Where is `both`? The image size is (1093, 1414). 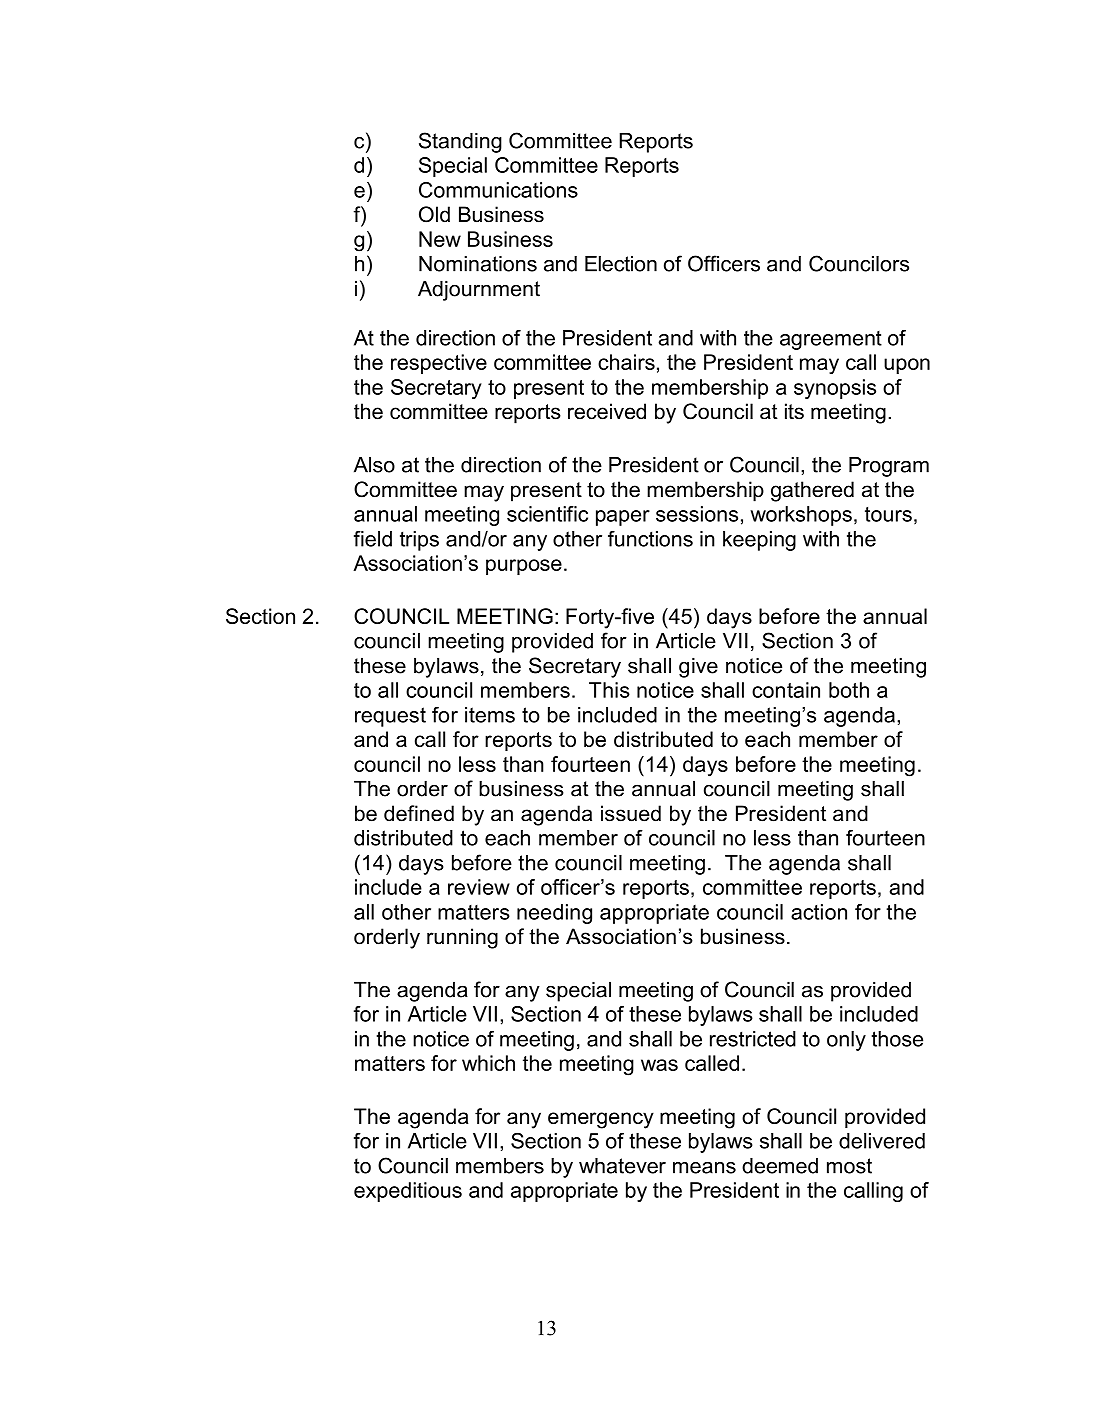 both is located at coordinates (849, 690).
